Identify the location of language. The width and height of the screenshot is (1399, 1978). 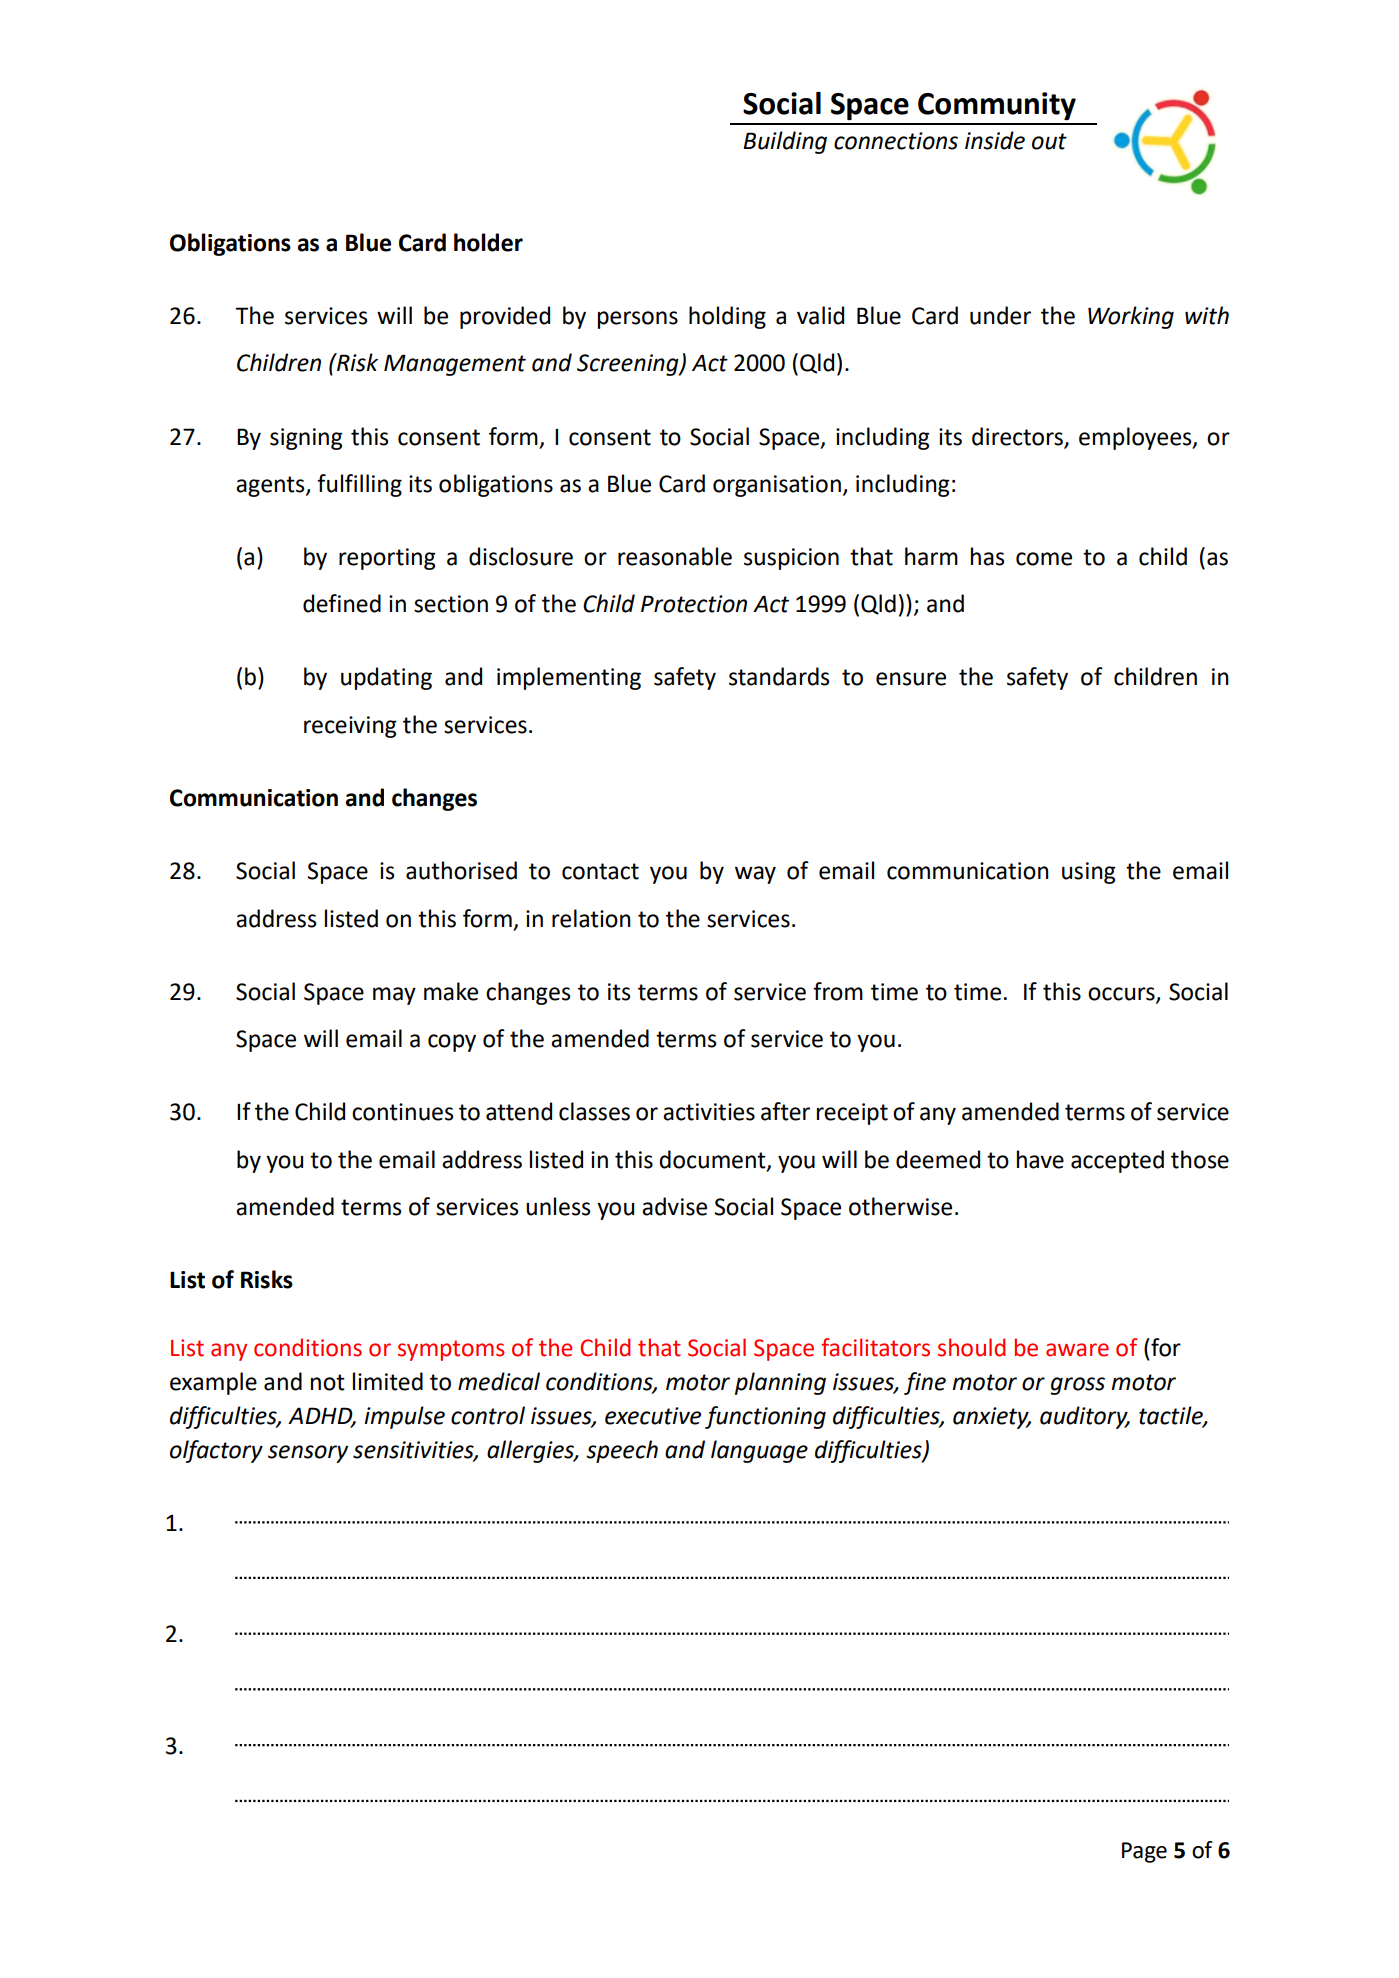
(759, 1451).
